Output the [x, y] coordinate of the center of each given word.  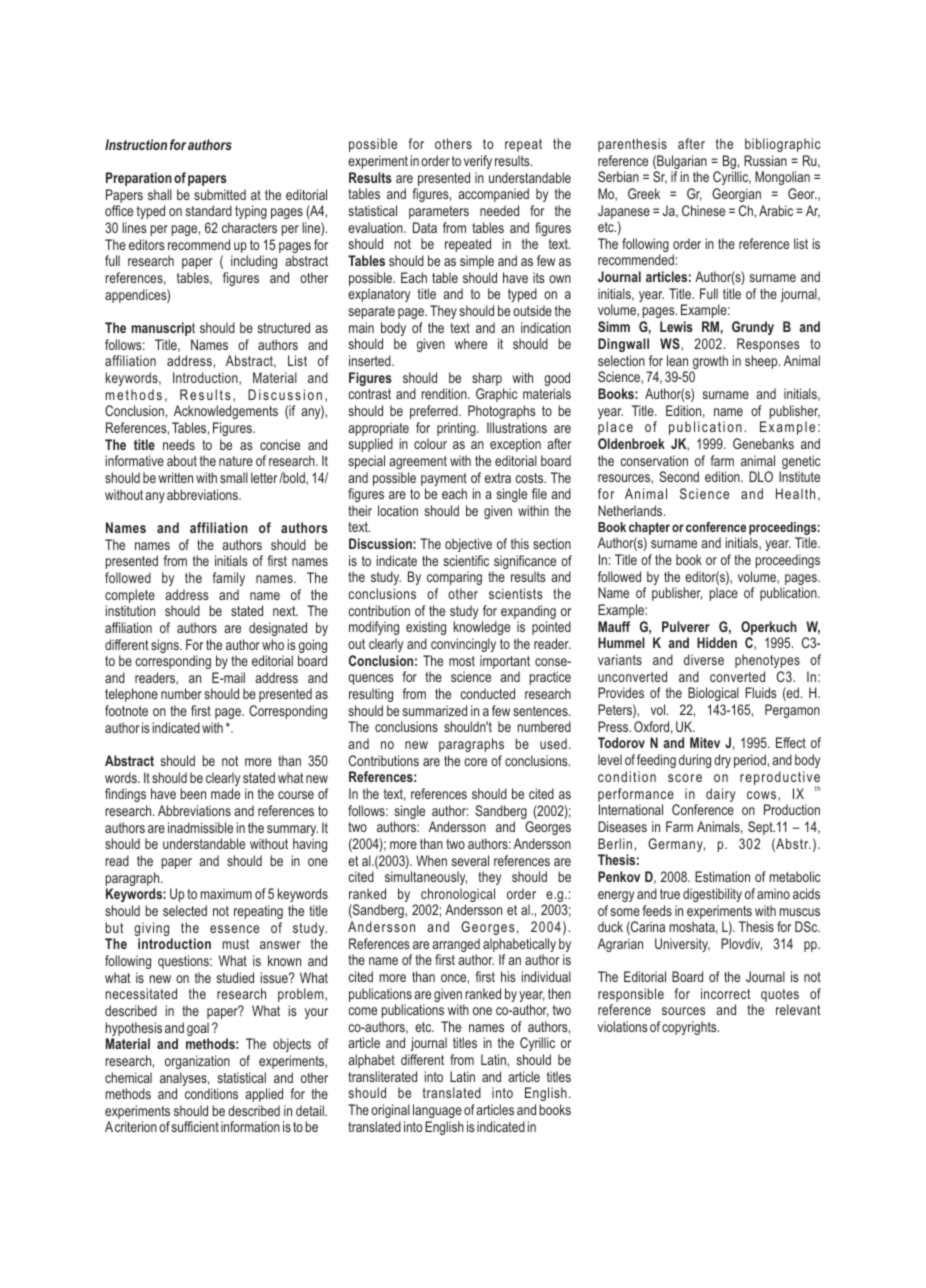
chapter [649, 528]
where [471, 343]
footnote [126, 710]
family [228, 579]
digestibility [712, 895]
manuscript [163, 329]
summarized [435, 710]
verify [478, 162]
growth [709, 363]
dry [722, 761]
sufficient [195, 1126]
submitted [220, 194]
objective [468, 545]
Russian [765, 160]
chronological [458, 896]
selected [185, 910]
